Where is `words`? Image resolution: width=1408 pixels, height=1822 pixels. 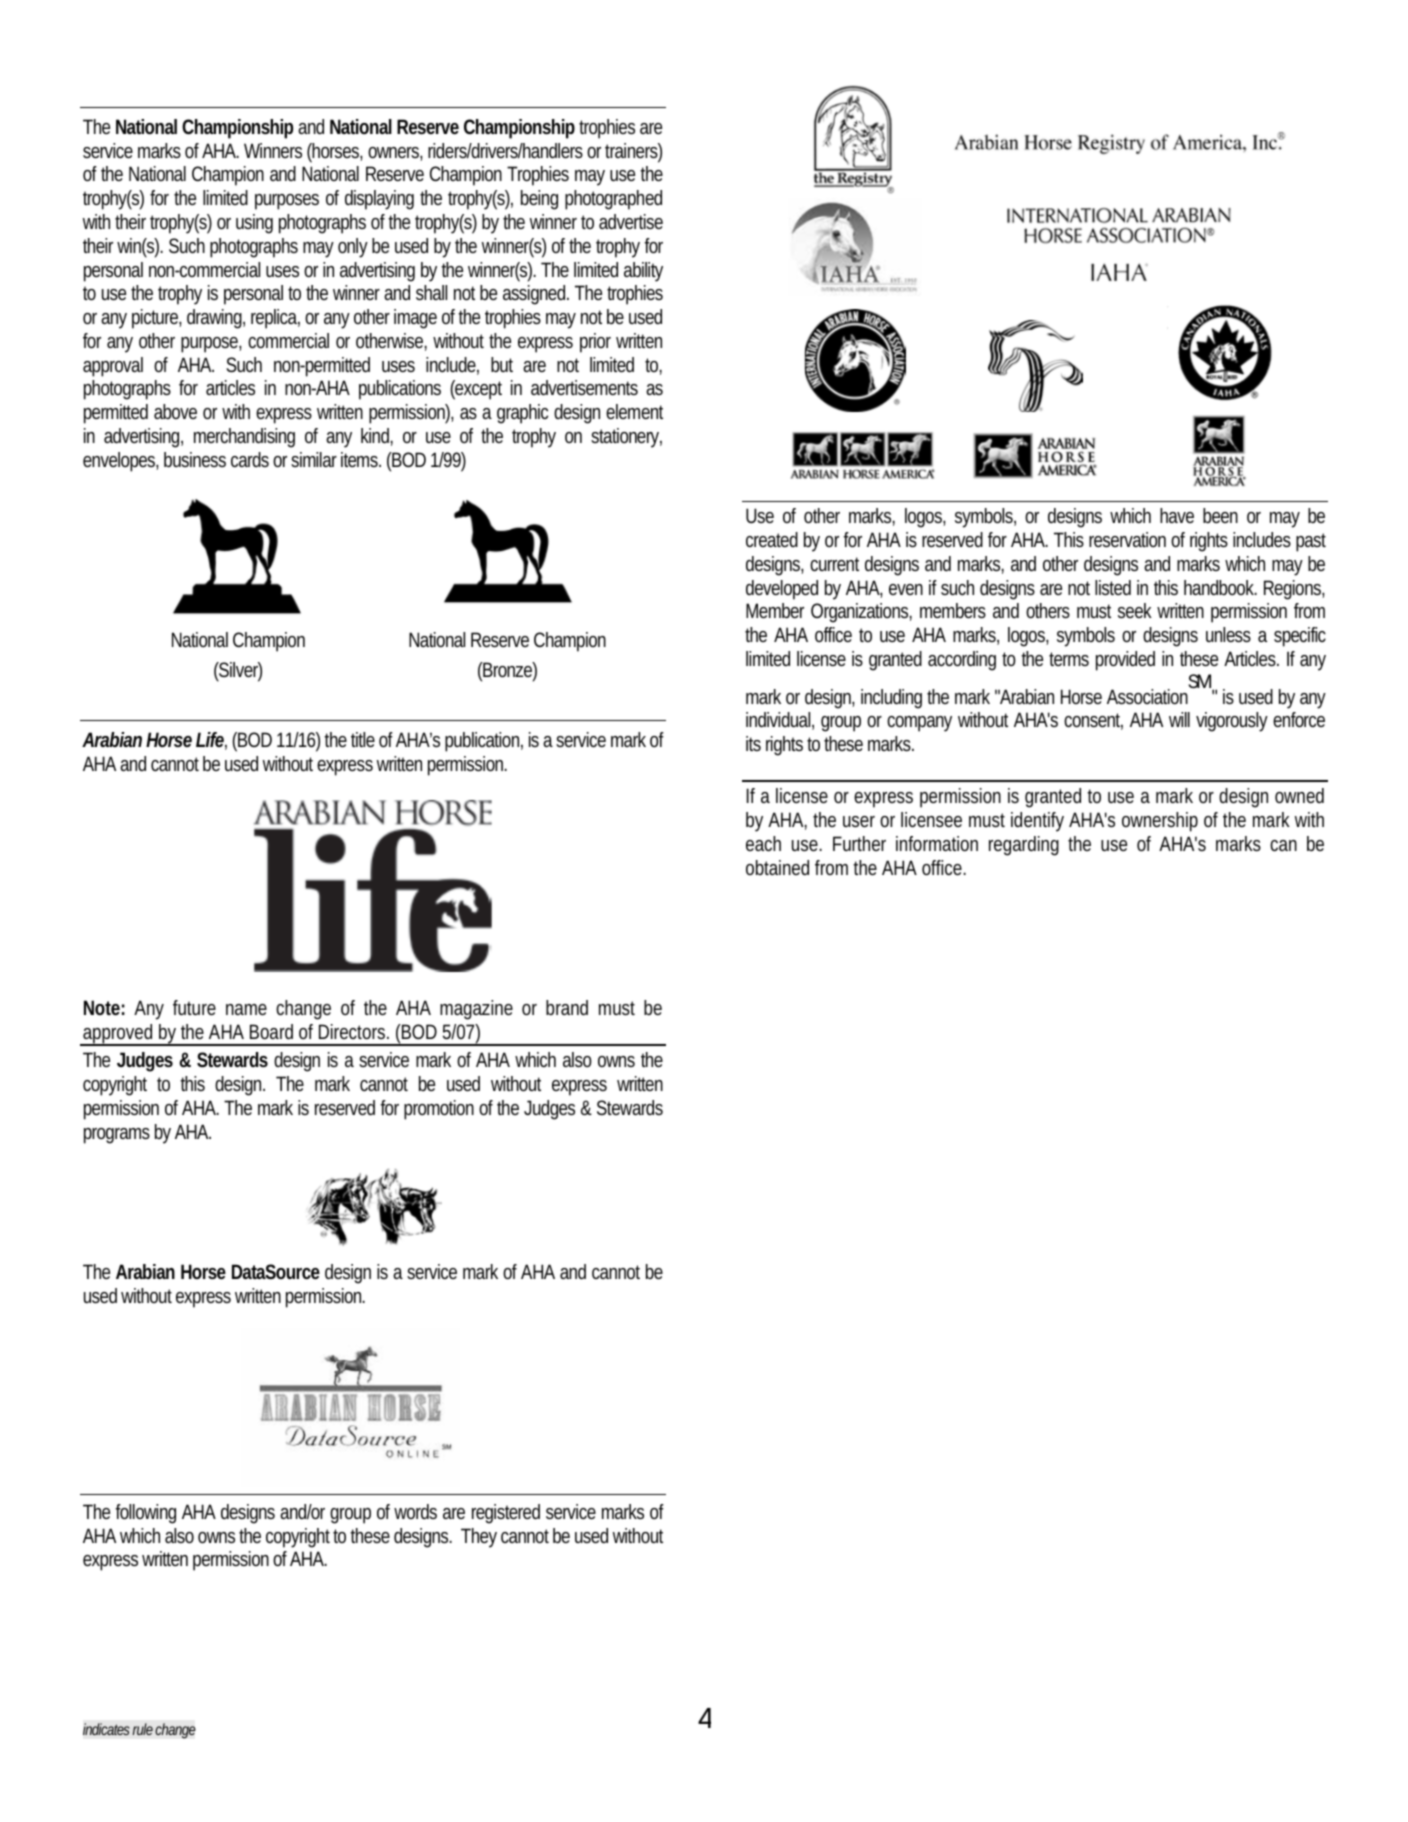
words is located at coordinates (415, 1511).
